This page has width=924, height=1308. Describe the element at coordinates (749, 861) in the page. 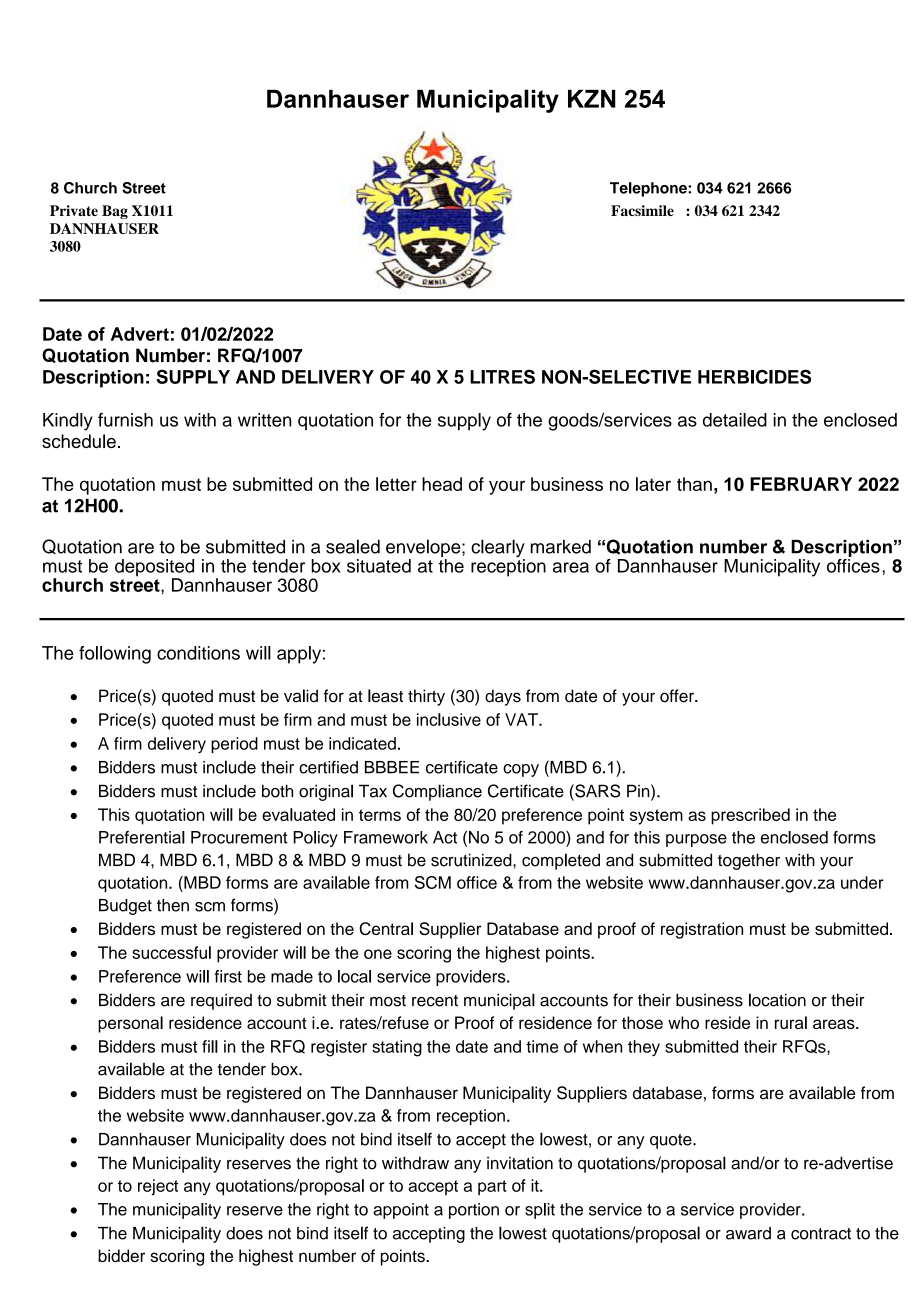

I see `together` at that location.
